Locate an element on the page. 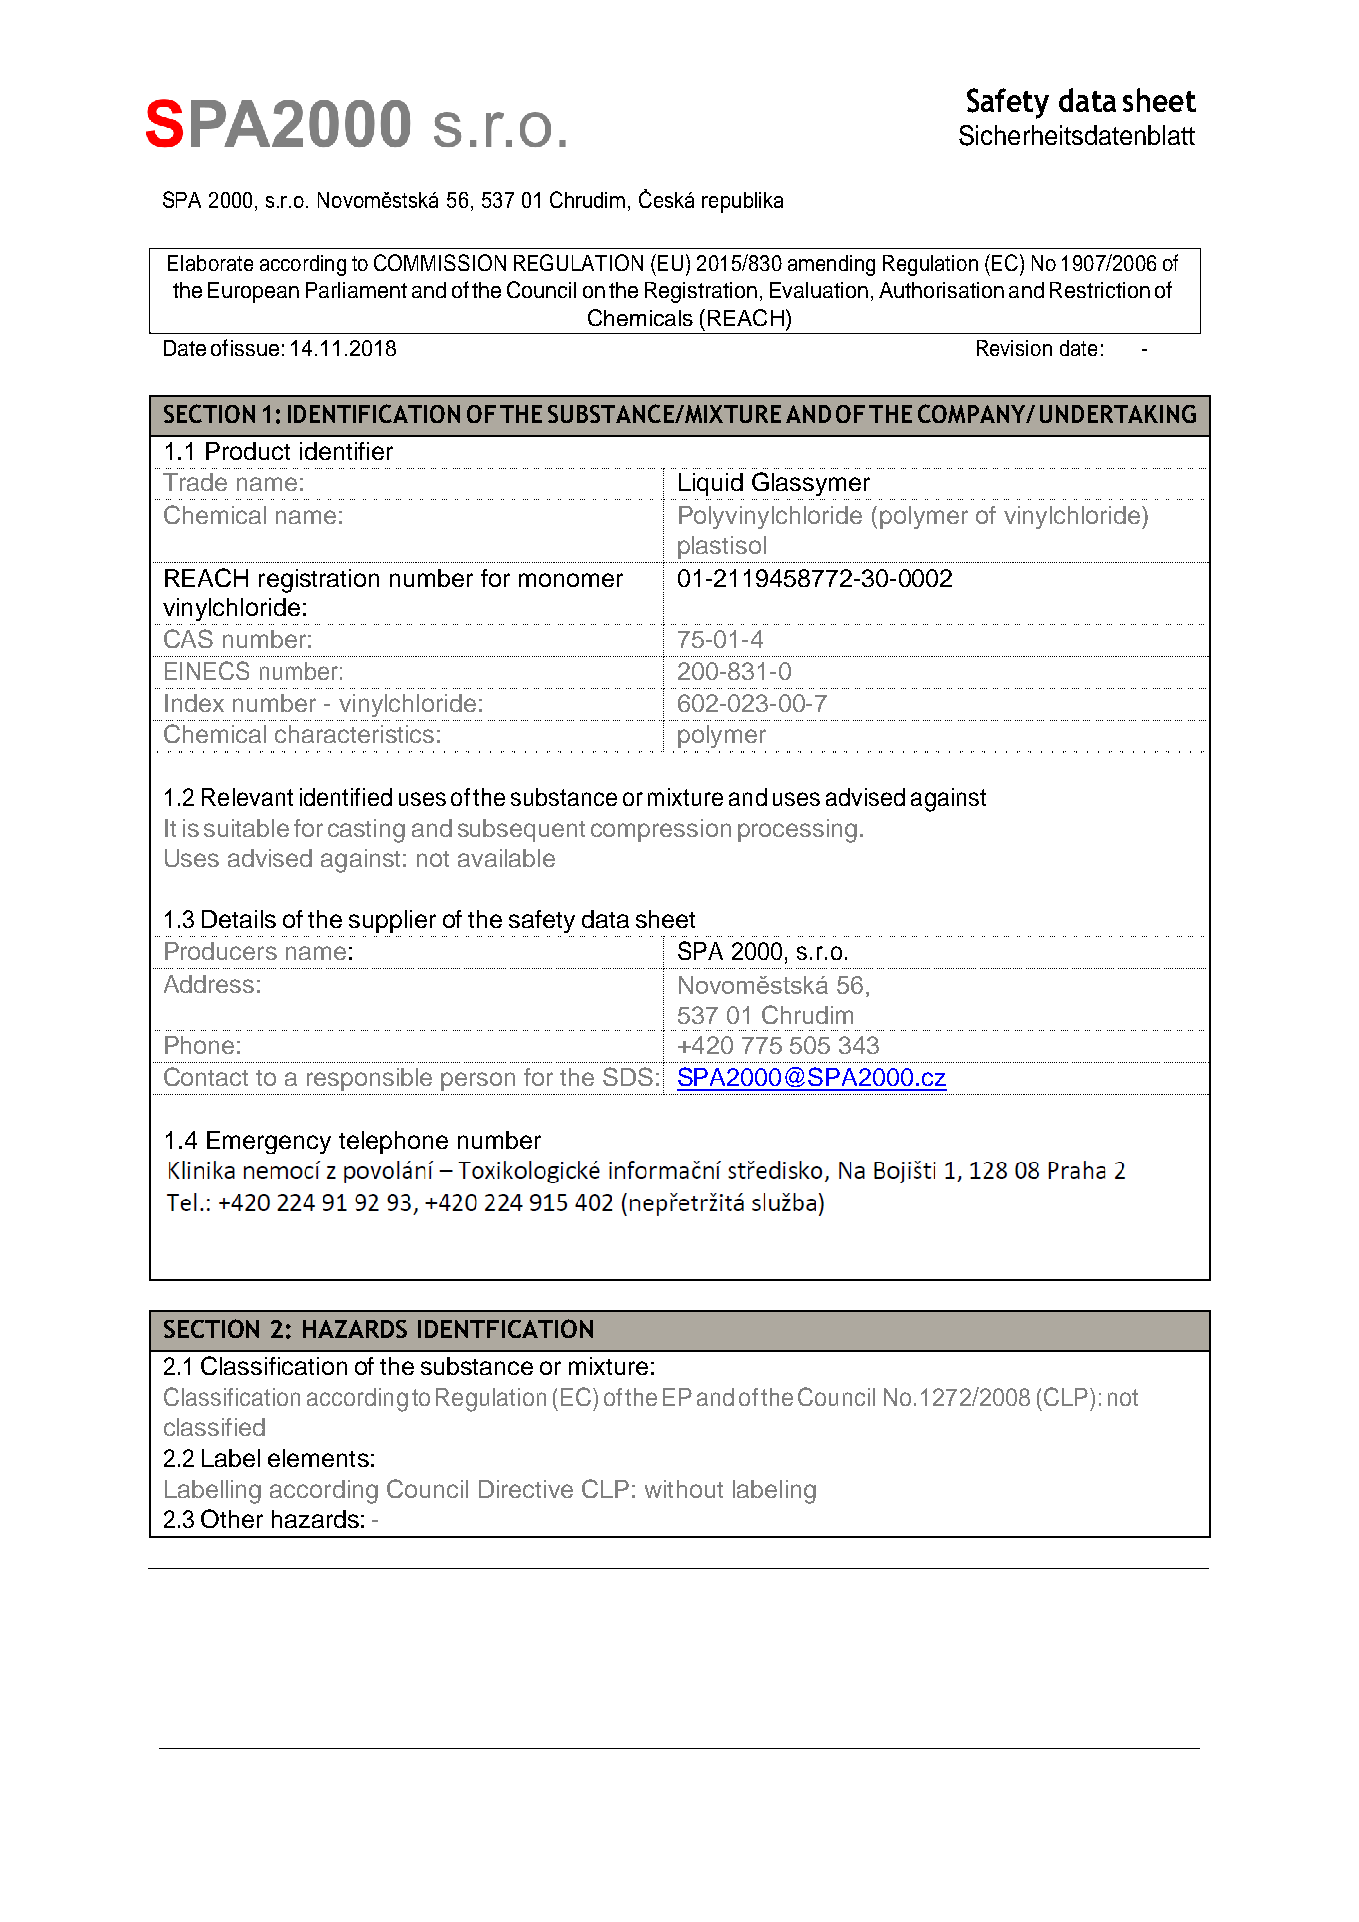 The height and width of the image is (1922, 1359). Revision is located at coordinates (1014, 348).
